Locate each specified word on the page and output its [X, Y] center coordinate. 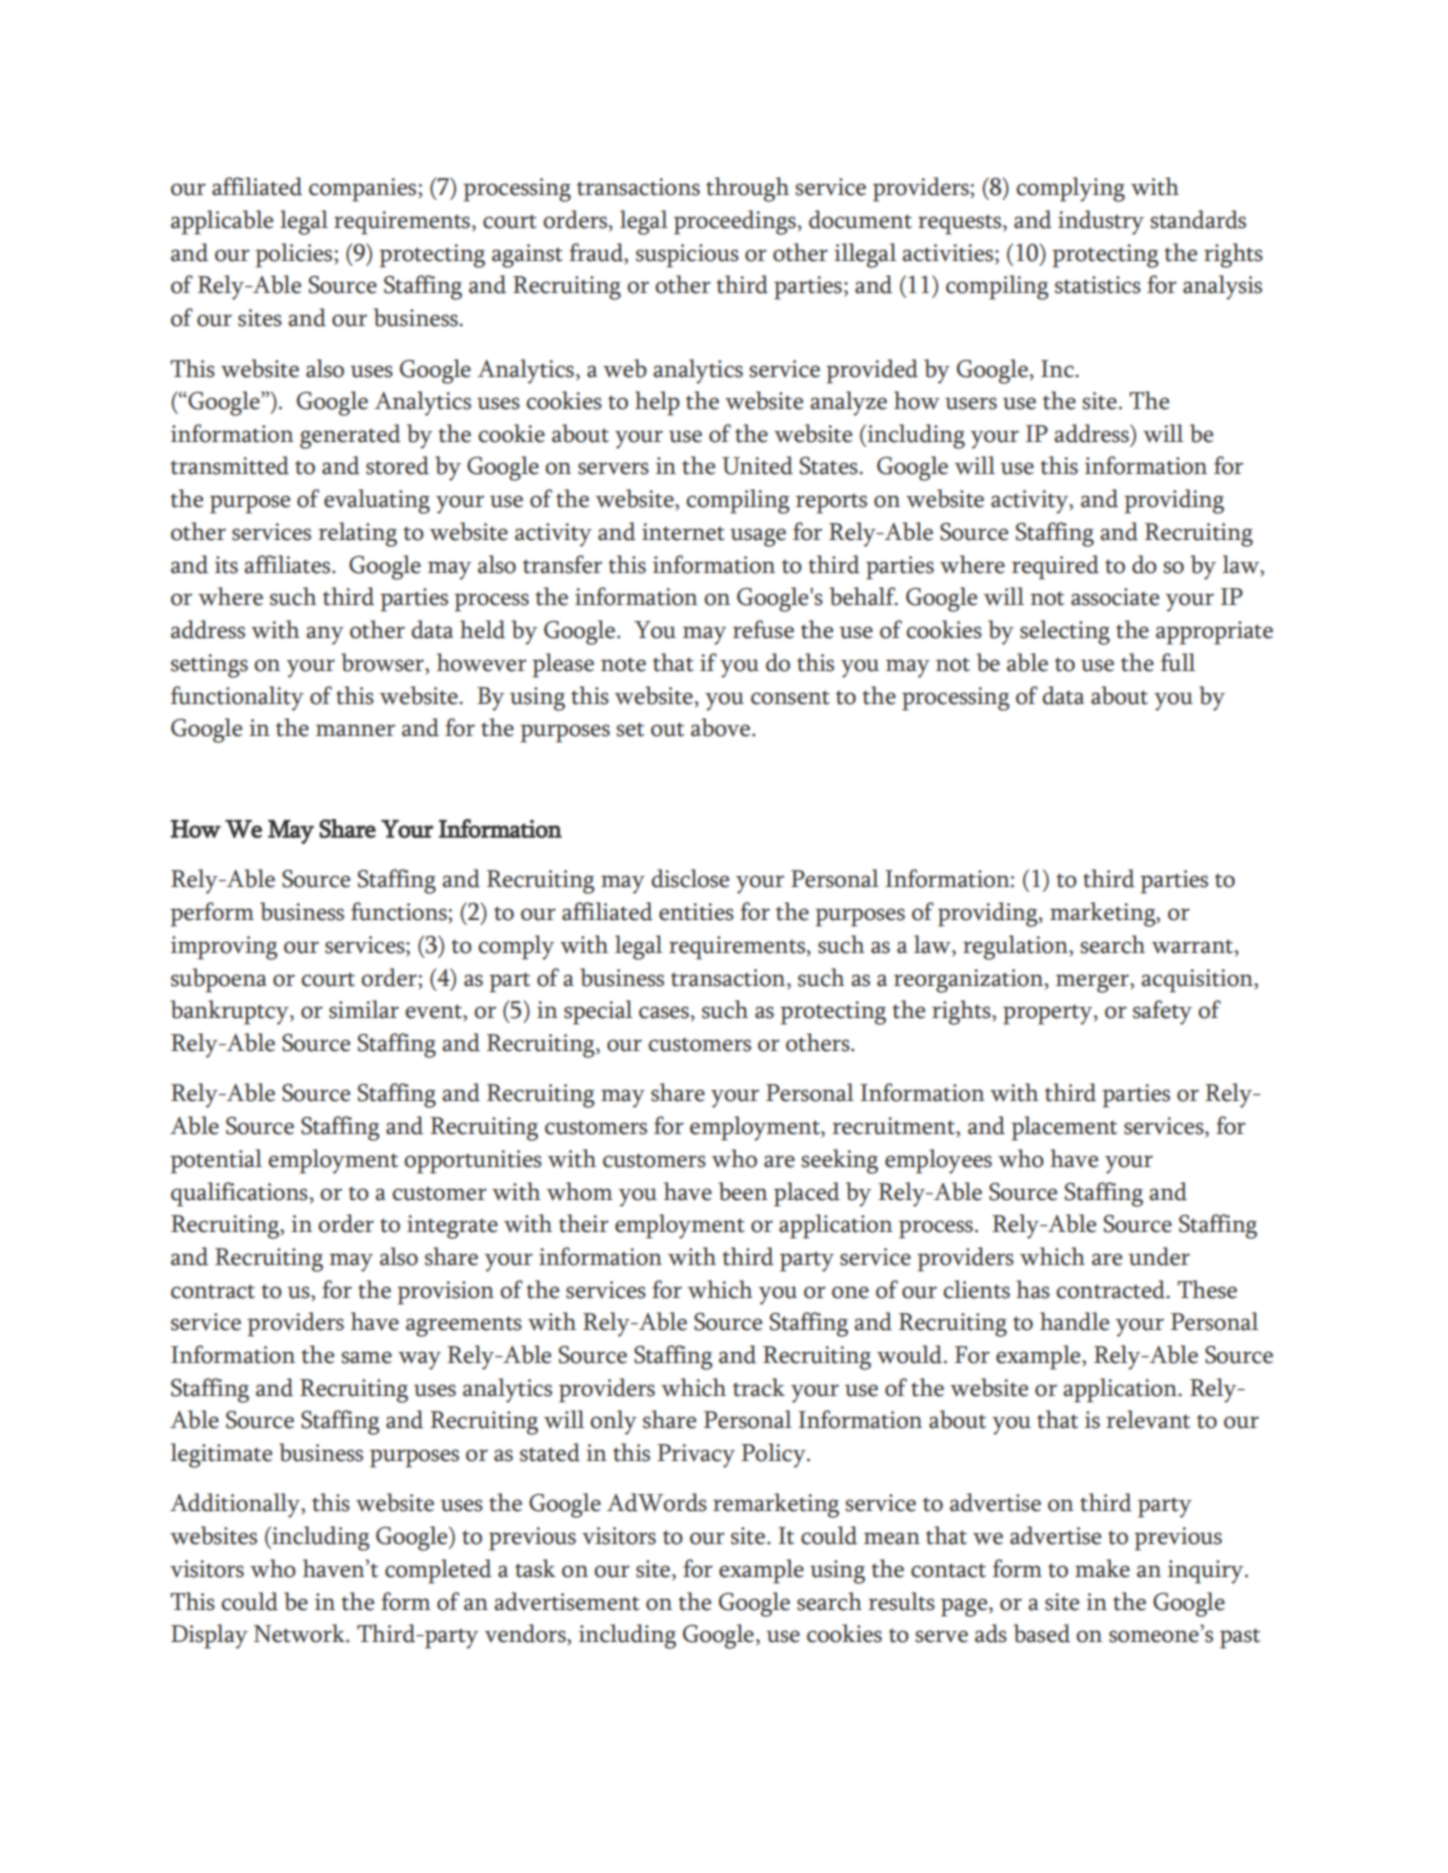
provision [445, 1293]
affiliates [288, 564]
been [743, 1191]
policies [295, 255]
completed [438, 1571]
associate [1115, 597]
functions [400, 911]
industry [1101, 222]
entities [696, 912]
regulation [1016, 947]
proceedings [735, 222]
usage [758, 537]
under [1159, 1256]
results [901, 1601]
